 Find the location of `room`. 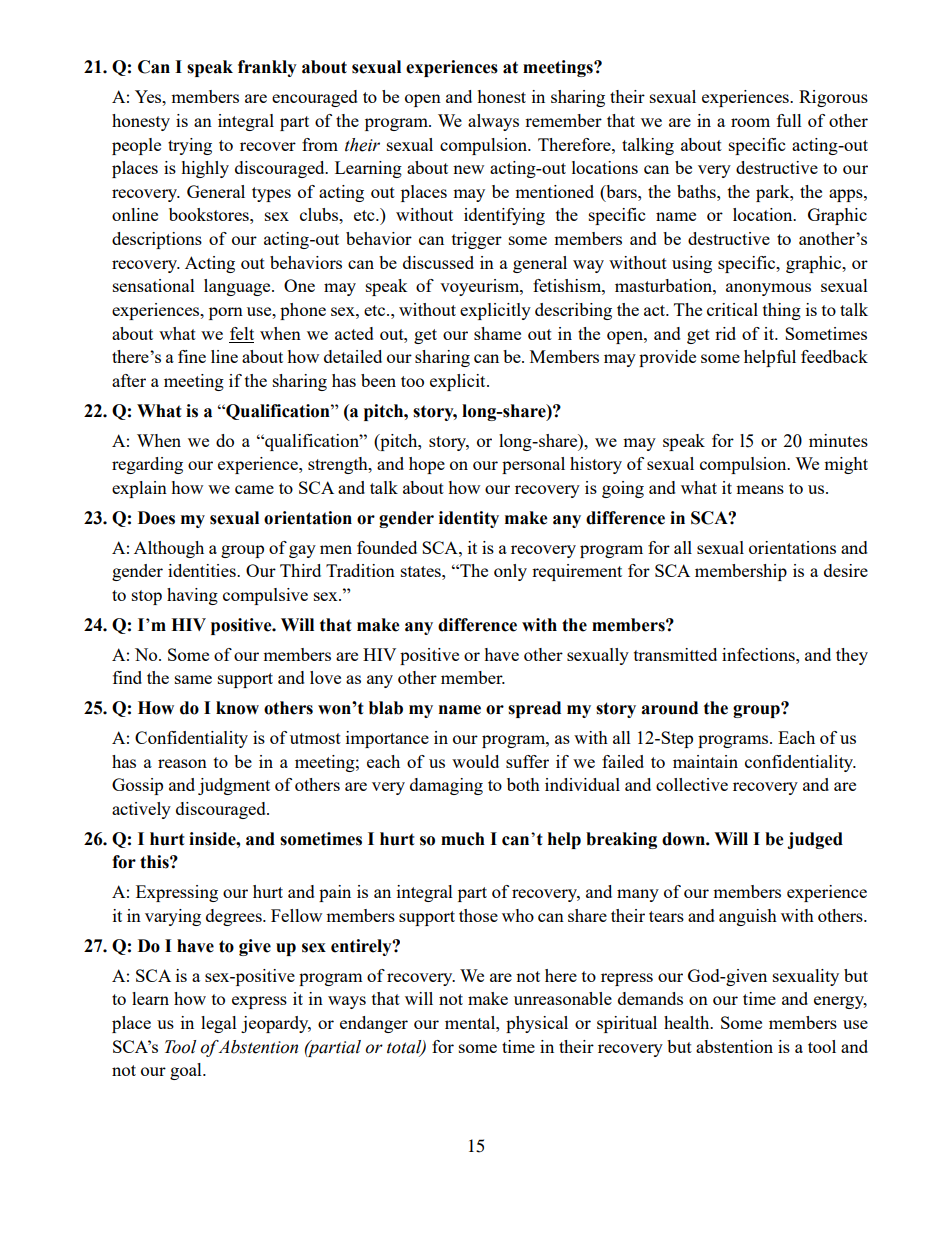

room is located at coordinates (750, 122).
